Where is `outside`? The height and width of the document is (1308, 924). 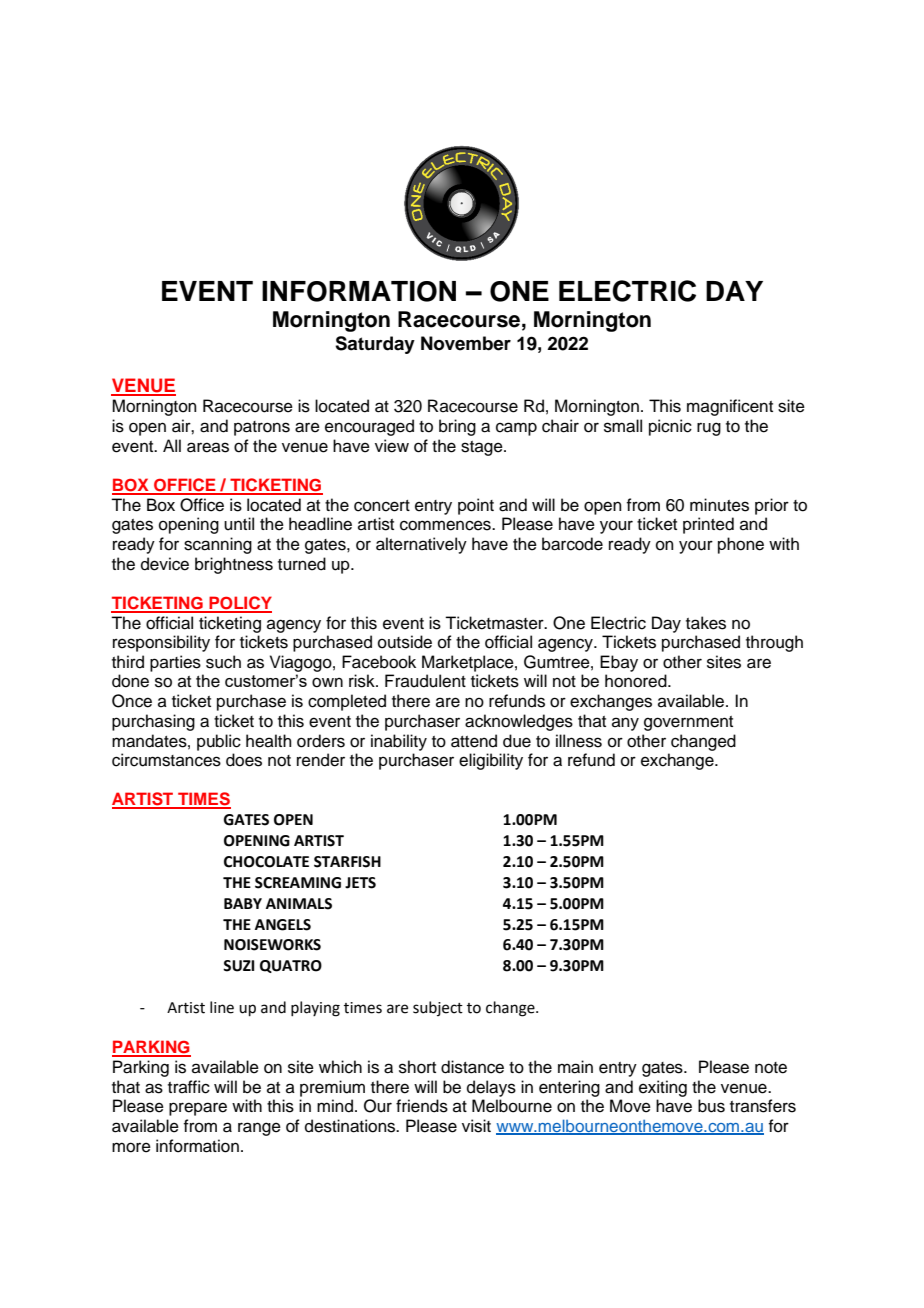
outside is located at coordinates (405, 642).
